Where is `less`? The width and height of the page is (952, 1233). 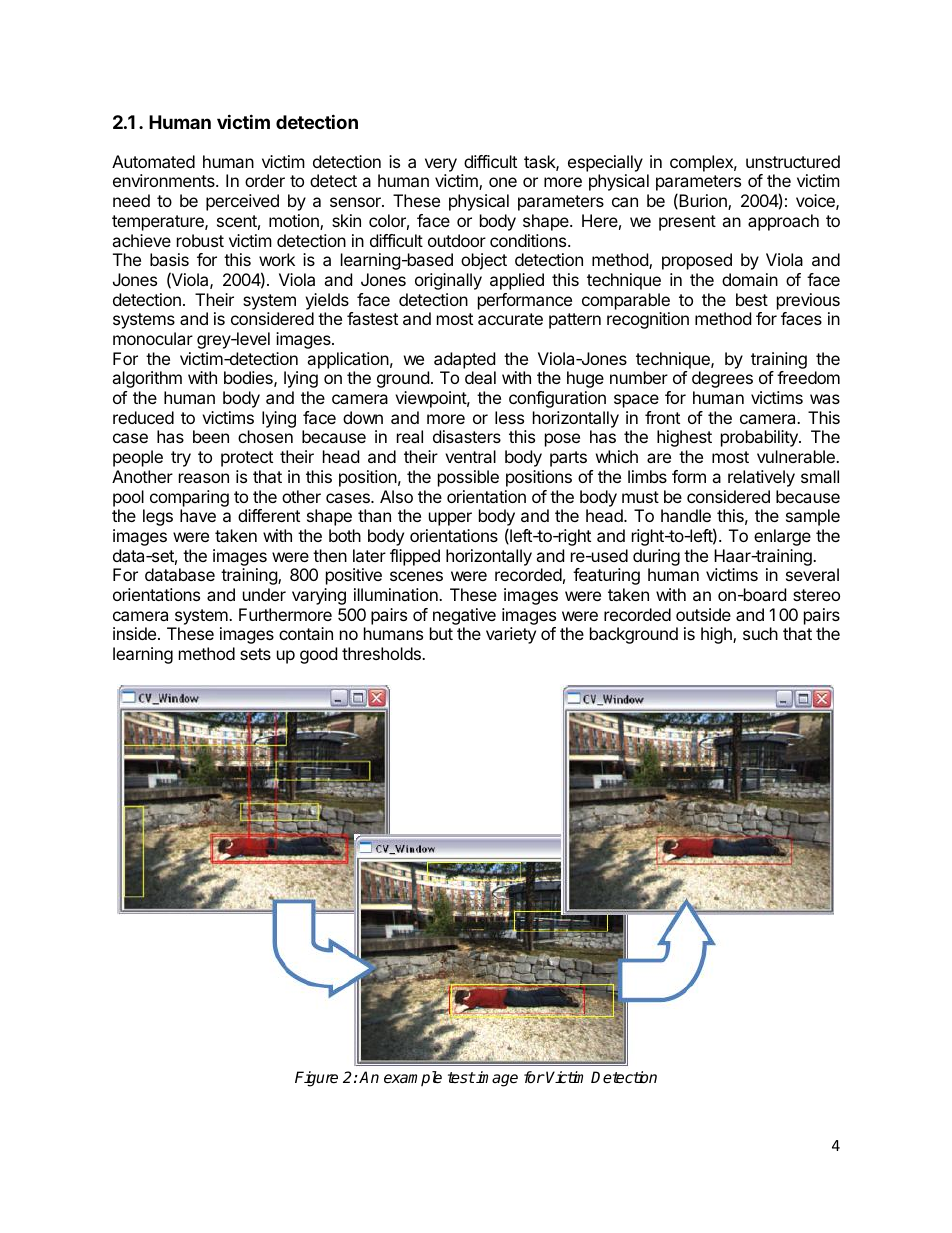
less is located at coordinates (509, 417).
